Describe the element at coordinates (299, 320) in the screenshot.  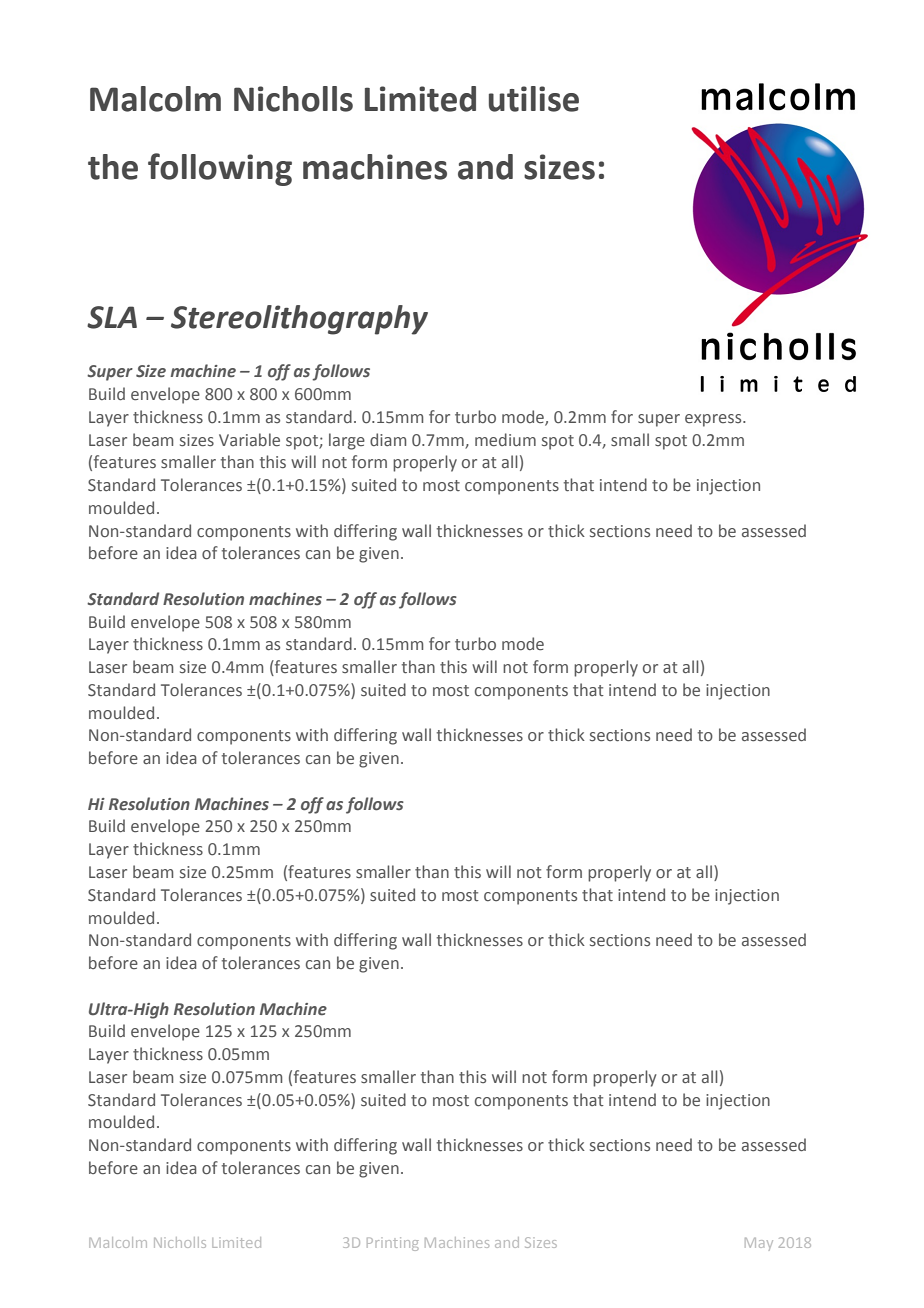
I see `Stereolithography` at that location.
